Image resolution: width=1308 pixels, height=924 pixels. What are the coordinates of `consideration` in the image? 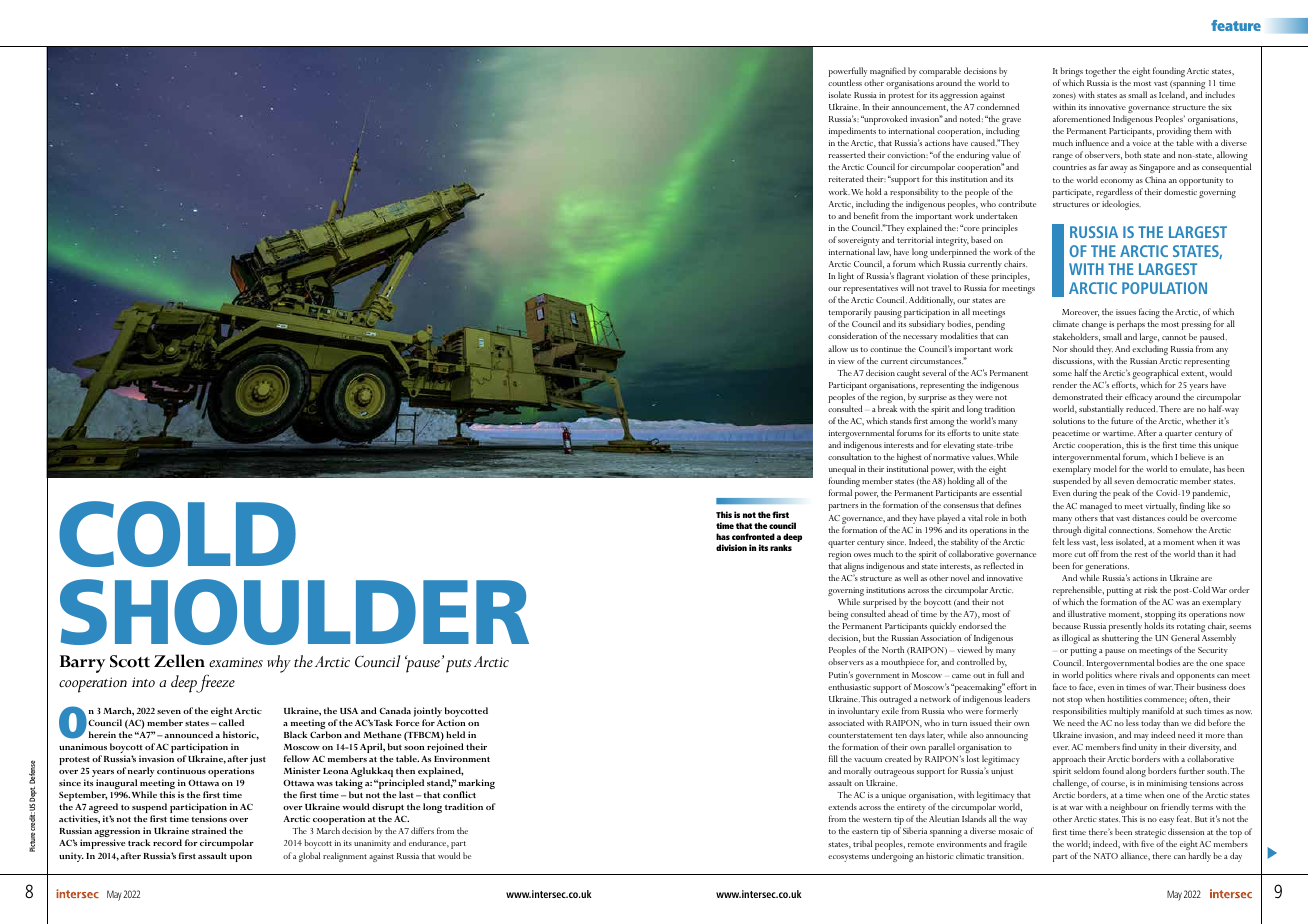 It's located at (852, 335).
